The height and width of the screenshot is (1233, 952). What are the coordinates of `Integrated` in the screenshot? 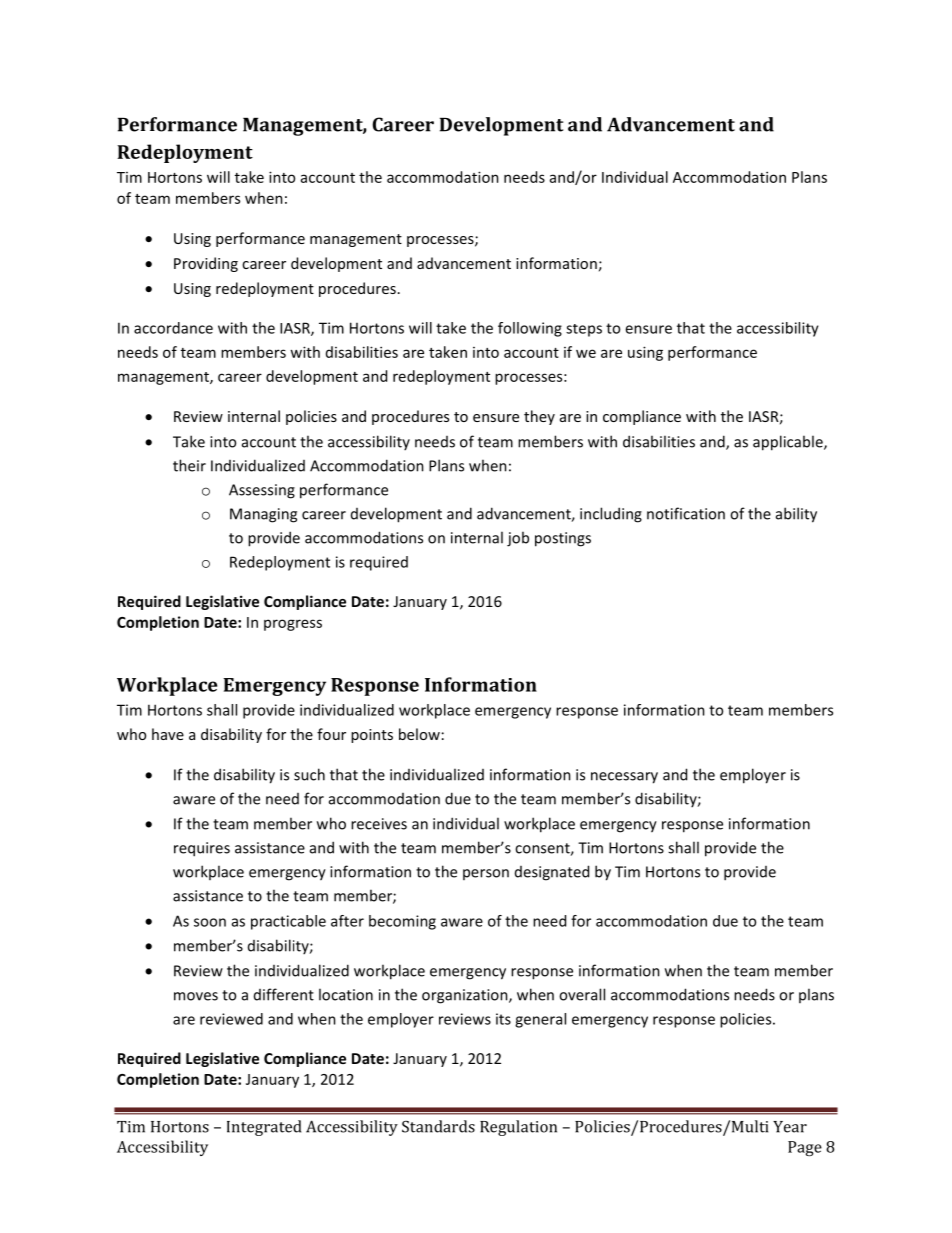 It's located at (264, 1128).
